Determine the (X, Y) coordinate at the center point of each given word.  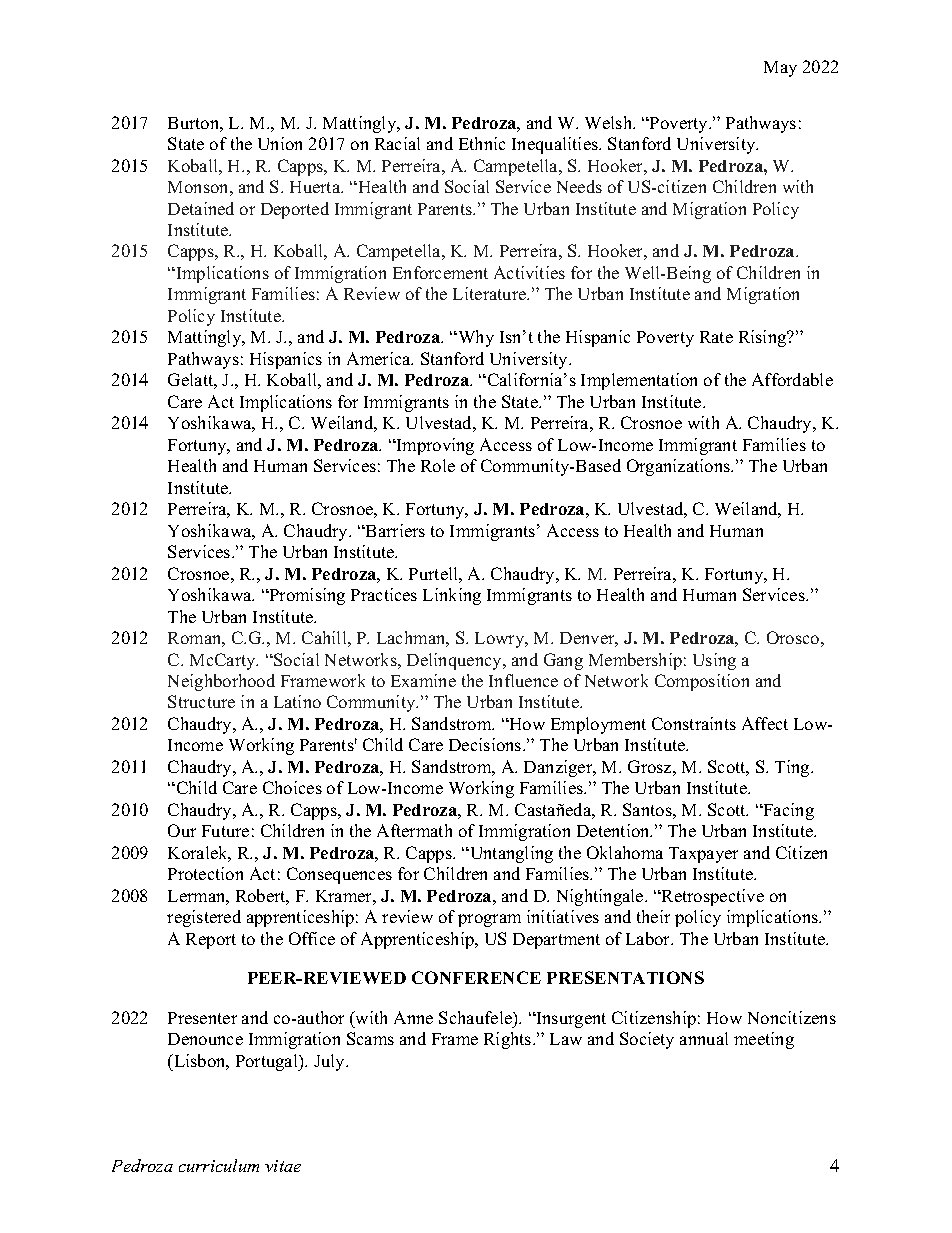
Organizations (680, 467)
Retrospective (712, 897)
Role (438, 465)
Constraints (694, 723)
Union (280, 143)
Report (211, 941)
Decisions (486, 744)
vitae (283, 1166)
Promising (306, 596)
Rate (716, 337)
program (489, 920)
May (780, 69)
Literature (490, 293)
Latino (297, 701)
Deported (295, 210)
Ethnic (482, 143)
